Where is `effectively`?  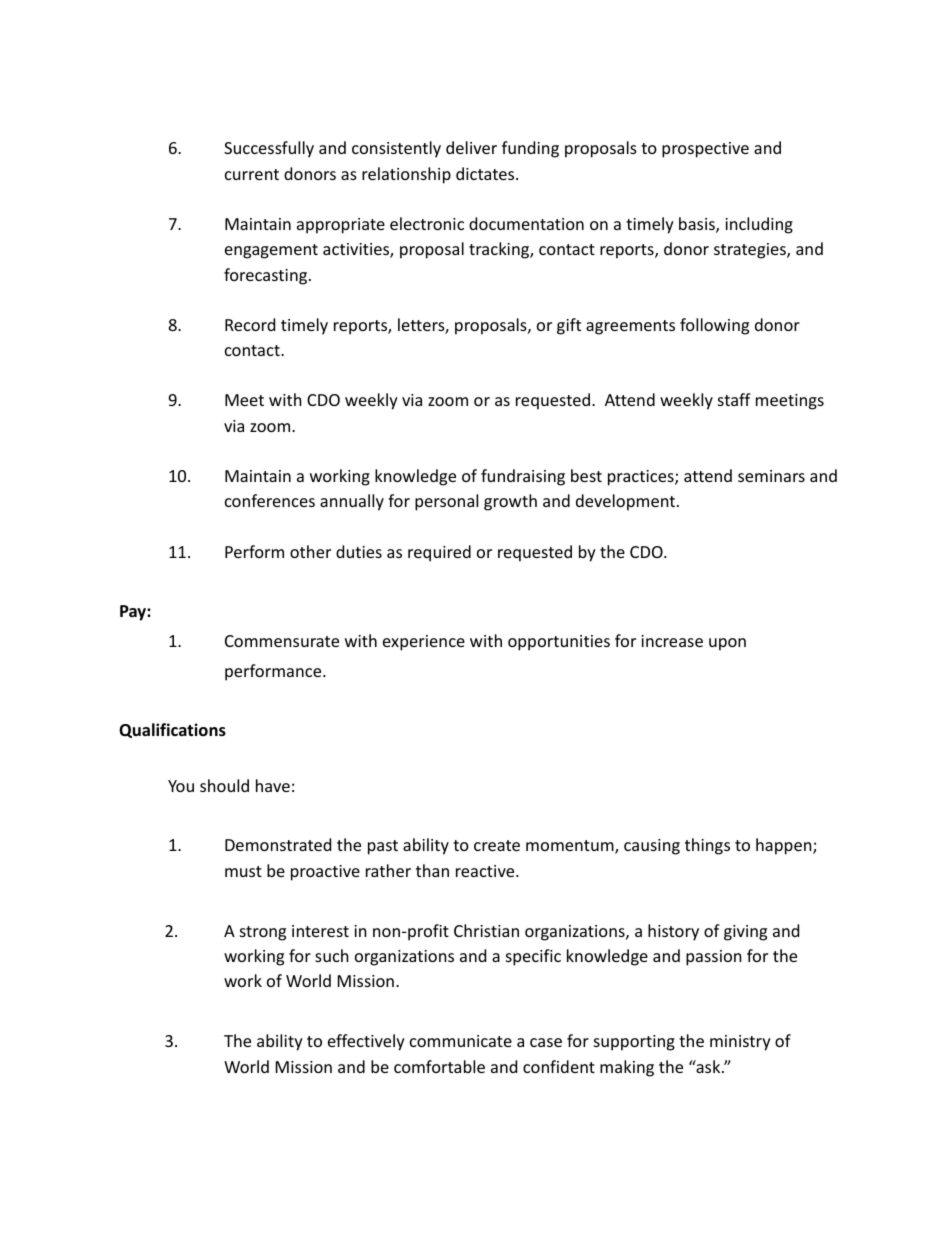 effectively is located at coordinates (366, 1042).
